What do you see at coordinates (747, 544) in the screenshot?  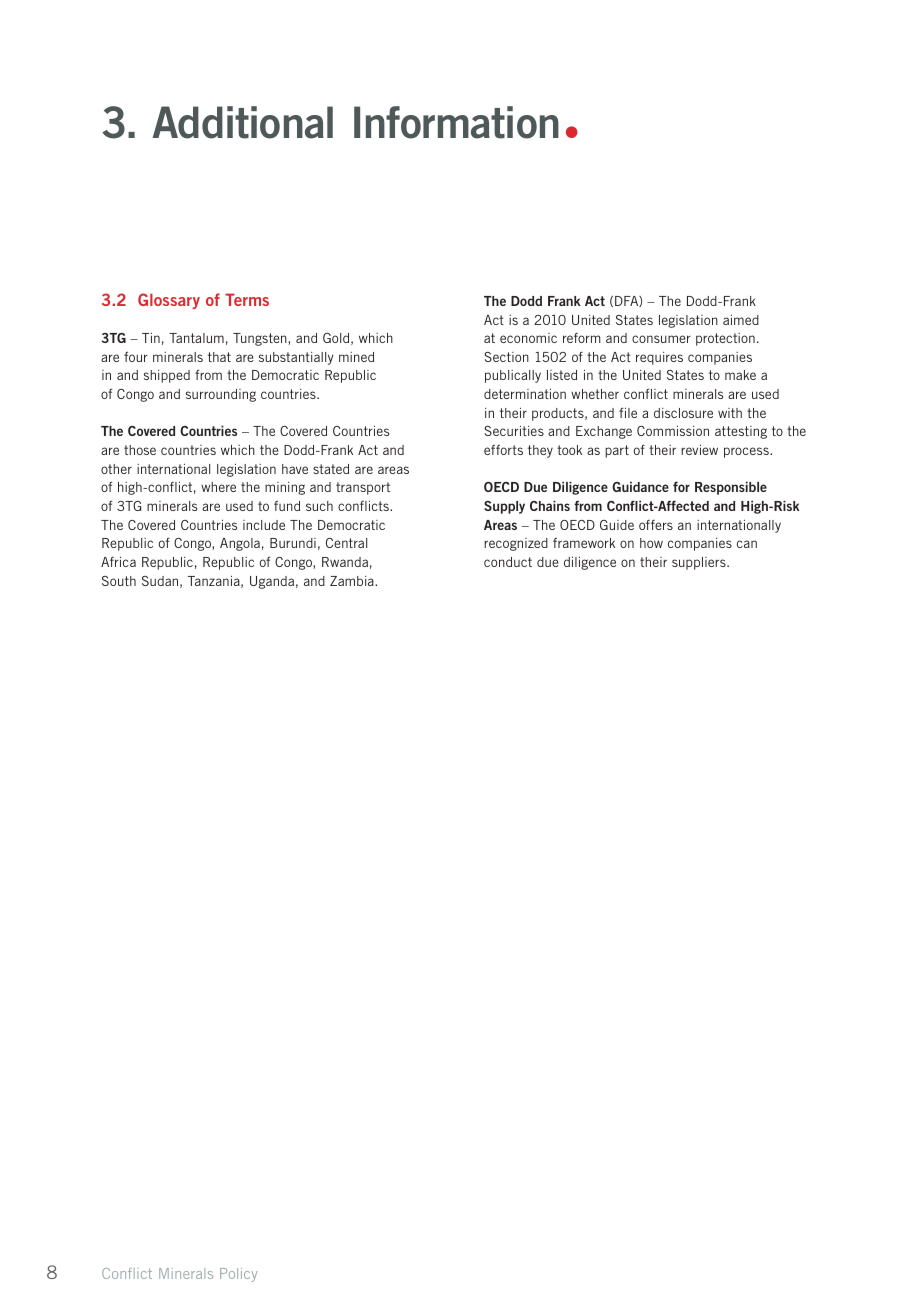 I see `can` at bounding box center [747, 544].
